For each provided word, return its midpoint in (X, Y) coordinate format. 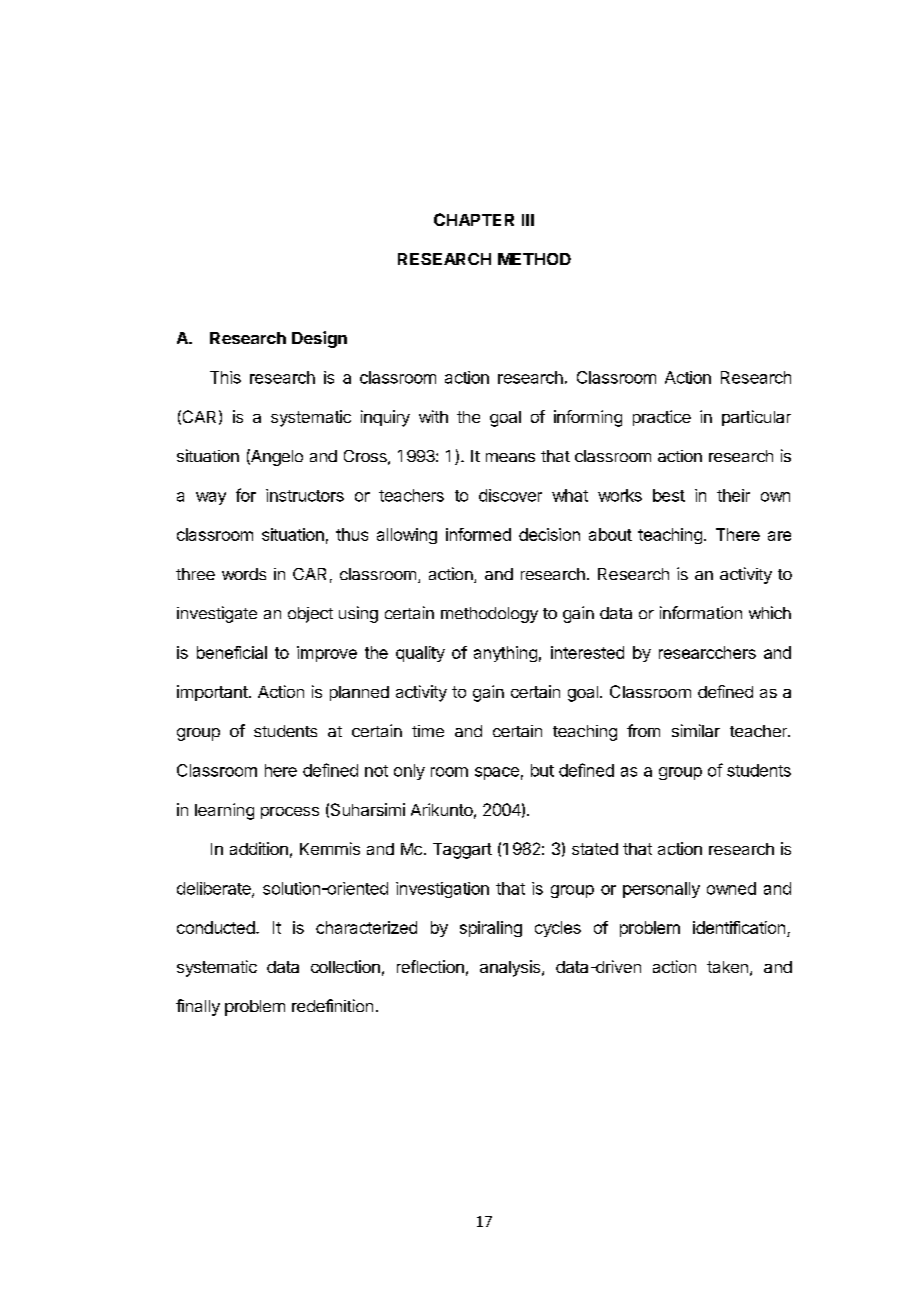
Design (319, 339)
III (528, 220)
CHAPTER (474, 219)
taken (727, 967)
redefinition (332, 1005)
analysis (511, 968)
